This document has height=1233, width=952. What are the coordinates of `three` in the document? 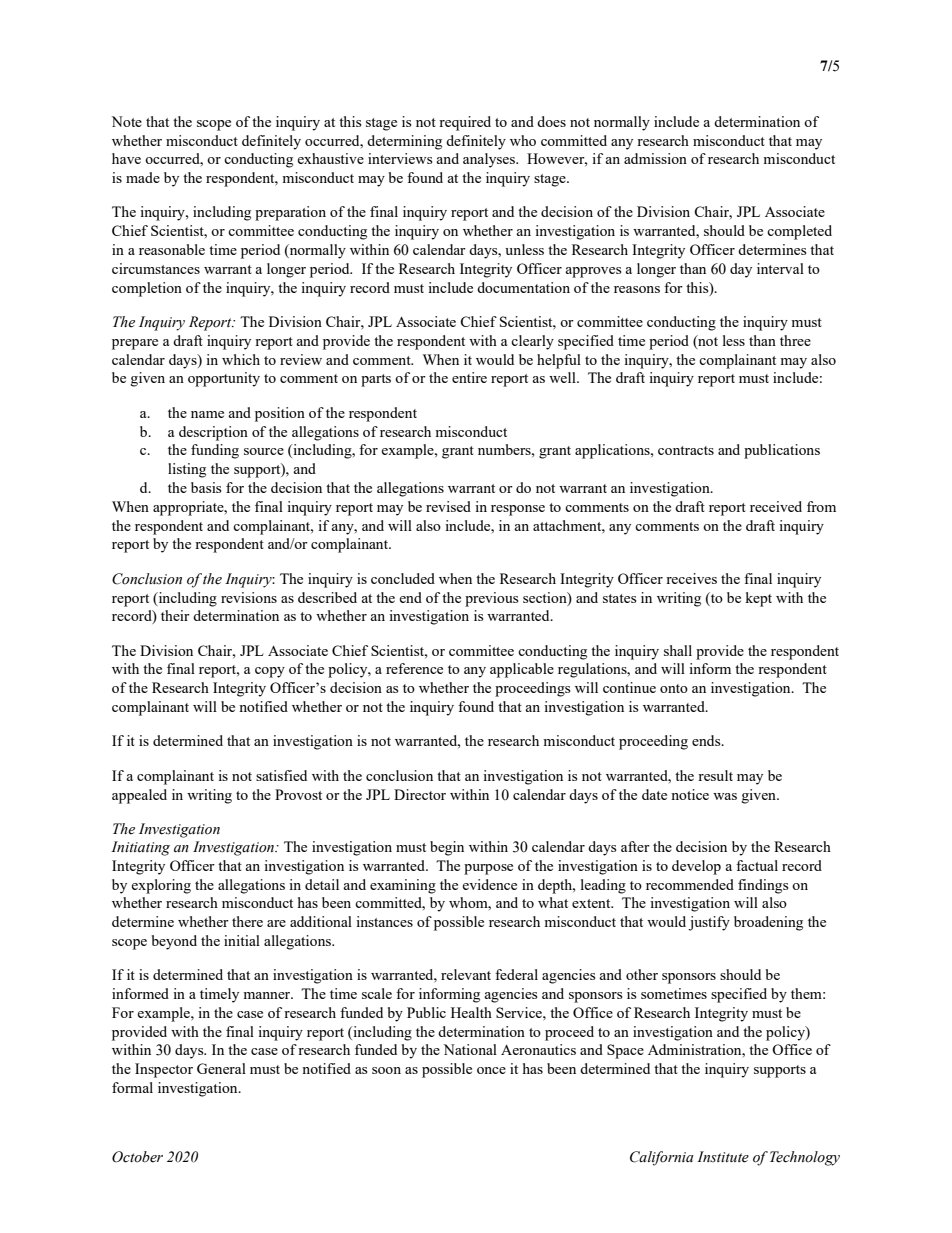 It's located at (795, 340).
